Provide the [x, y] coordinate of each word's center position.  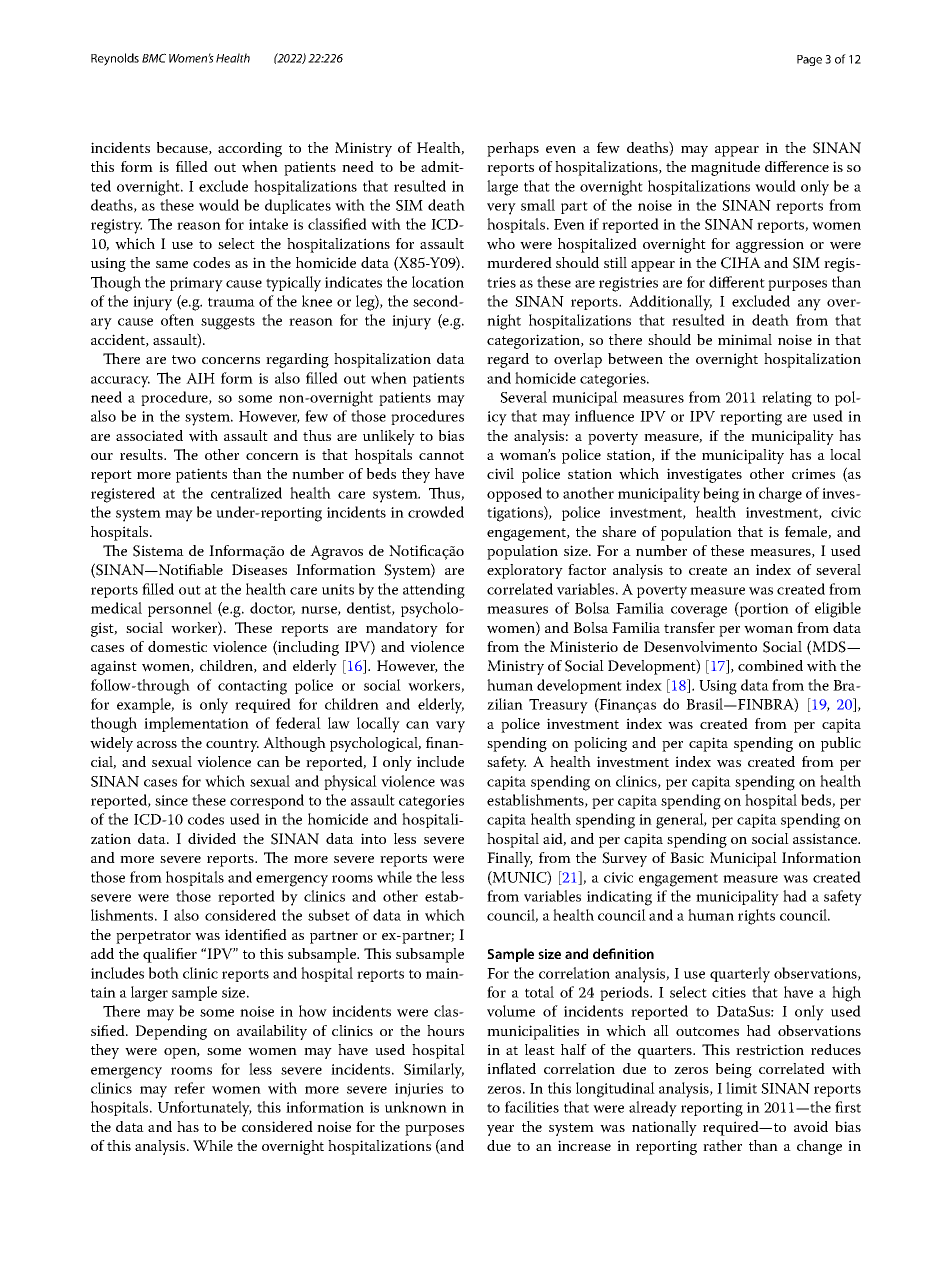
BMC [154, 58]
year [500, 1130]
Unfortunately [205, 1109]
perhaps [513, 149]
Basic [687, 857]
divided [212, 838]
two [184, 360]
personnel [180, 609]
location [438, 282]
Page [809, 60]
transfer [689, 627]
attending [434, 591]
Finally [510, 859]
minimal [745, 339]
